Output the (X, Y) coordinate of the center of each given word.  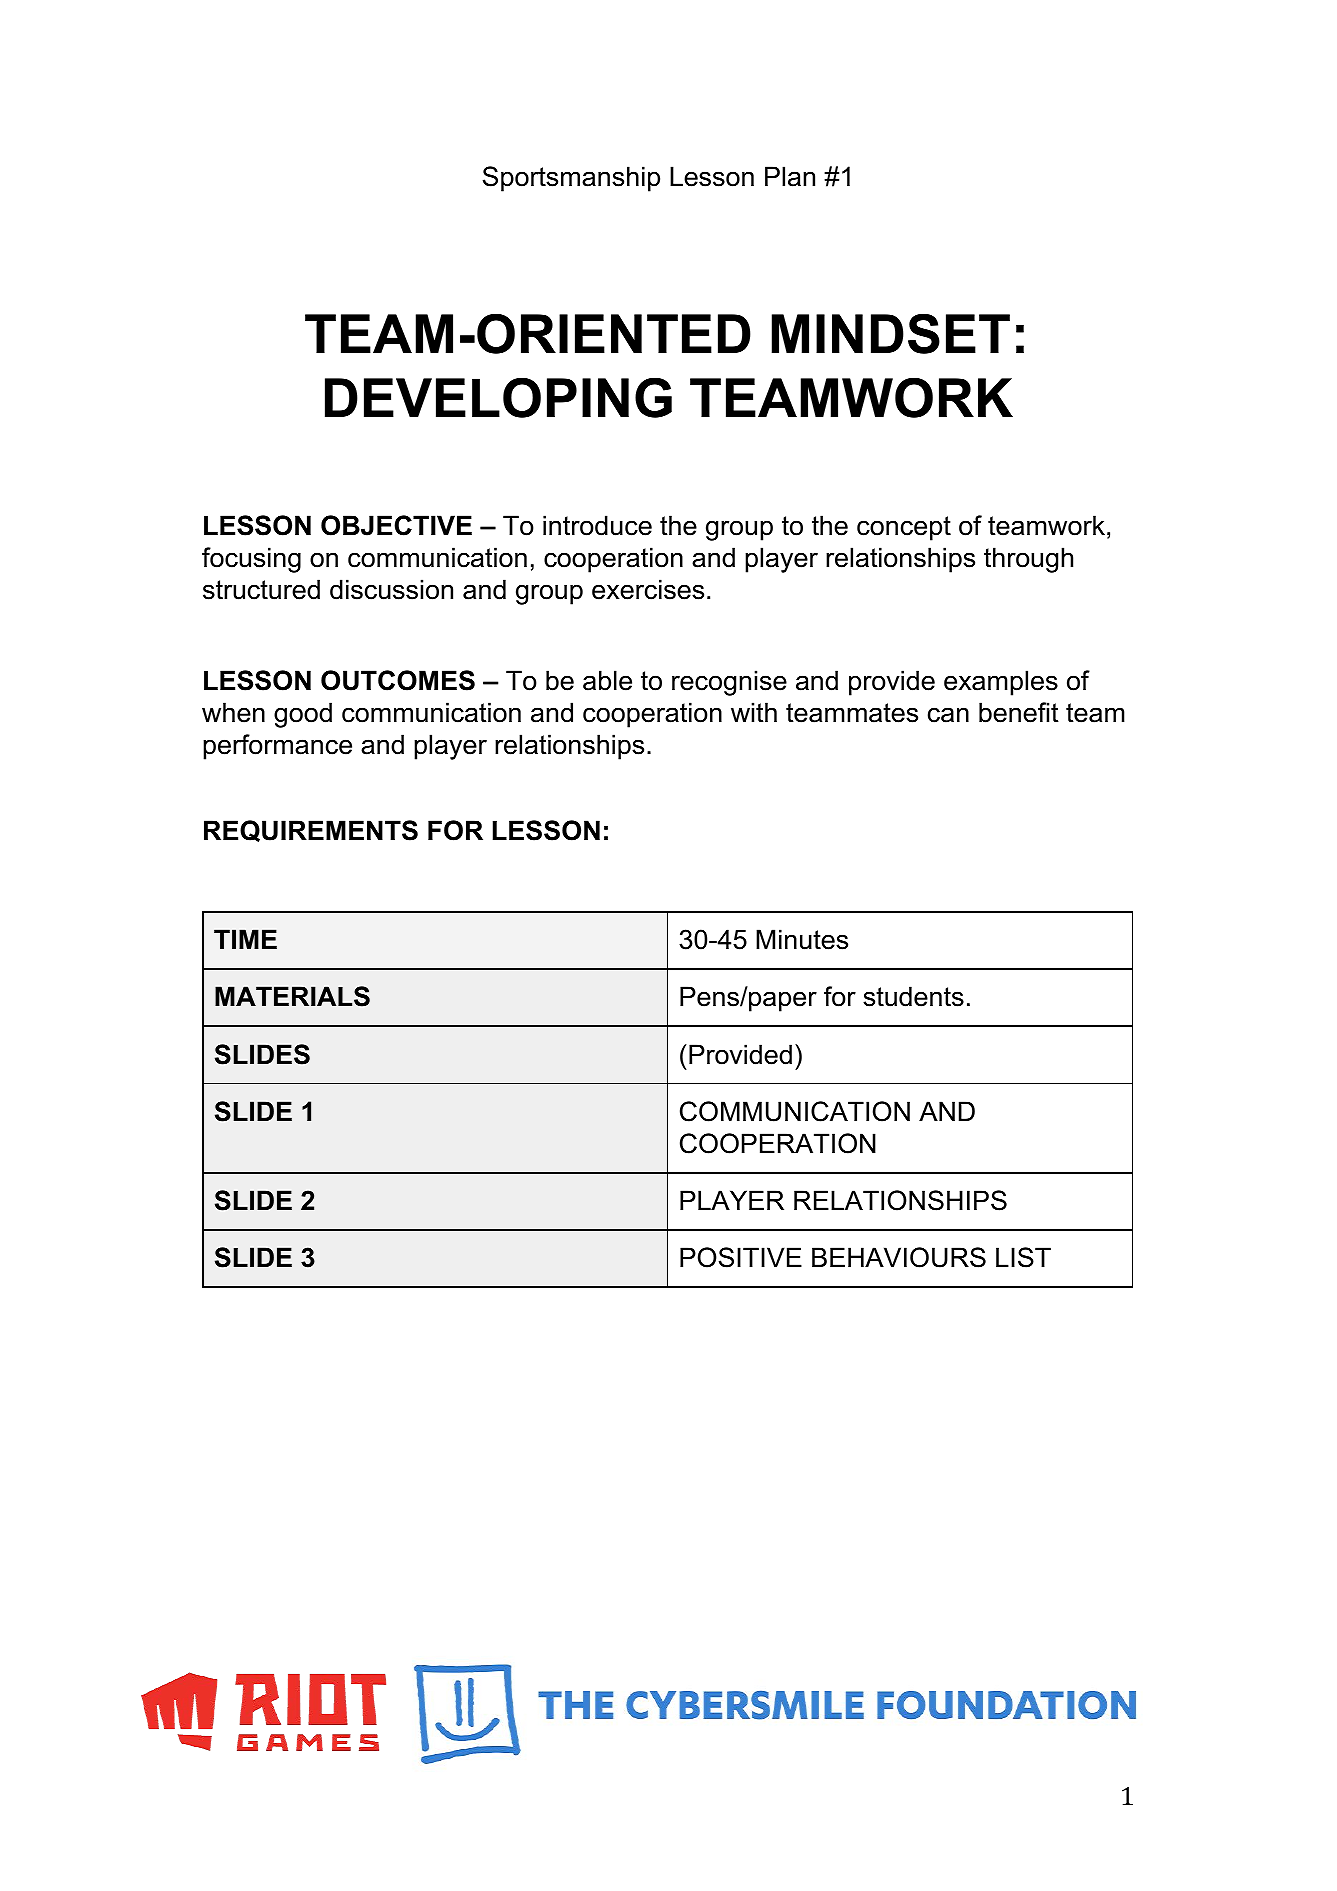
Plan (790, 176)
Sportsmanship (571, 179)
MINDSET (891, 333)
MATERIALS (292, 996)
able (607, 680)
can (948, 715)
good (303, 715)
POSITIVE (741, 1257)
